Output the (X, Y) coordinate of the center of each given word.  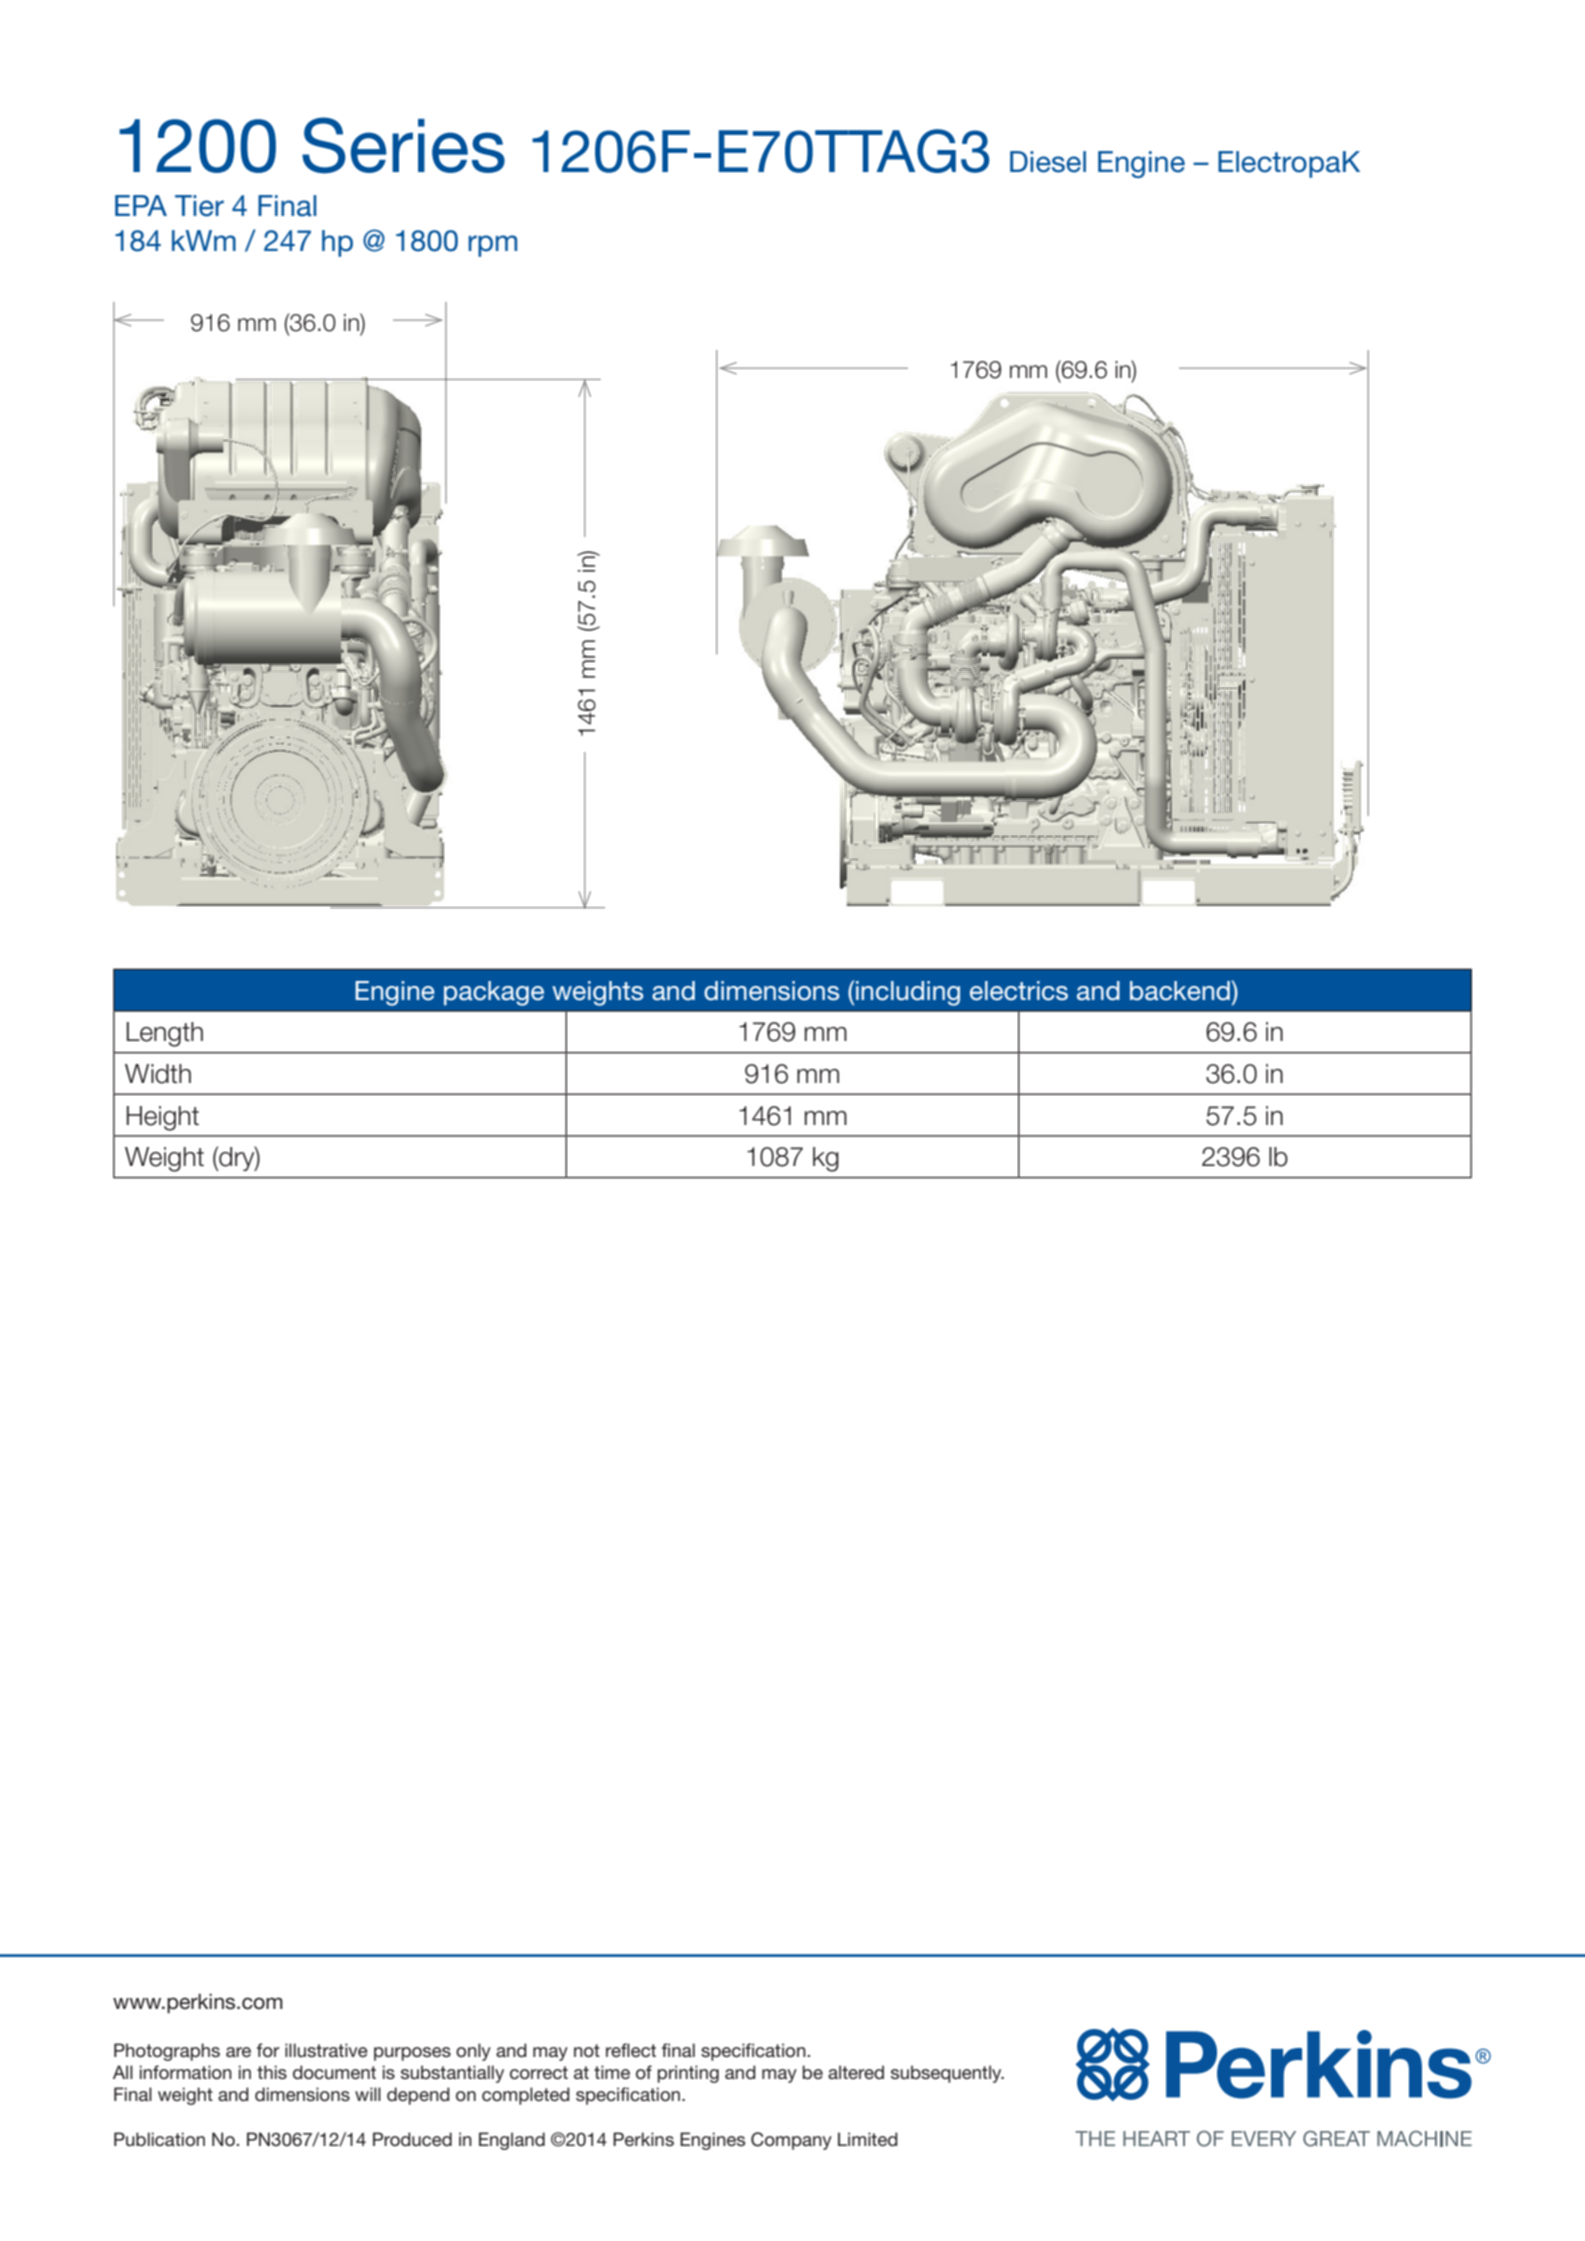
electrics (1019, 991)
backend (1180, 991)
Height (163, 1118)
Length (165, 1034)
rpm (492, 246)
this (272, 2072)
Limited (868, 2139)
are (238, 2052)
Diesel (1048, 162)
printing (688, 2074)
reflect (631, 2050)
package (494, 993)
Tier (199, 206)
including (908, 993)
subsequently (947, 2074)
